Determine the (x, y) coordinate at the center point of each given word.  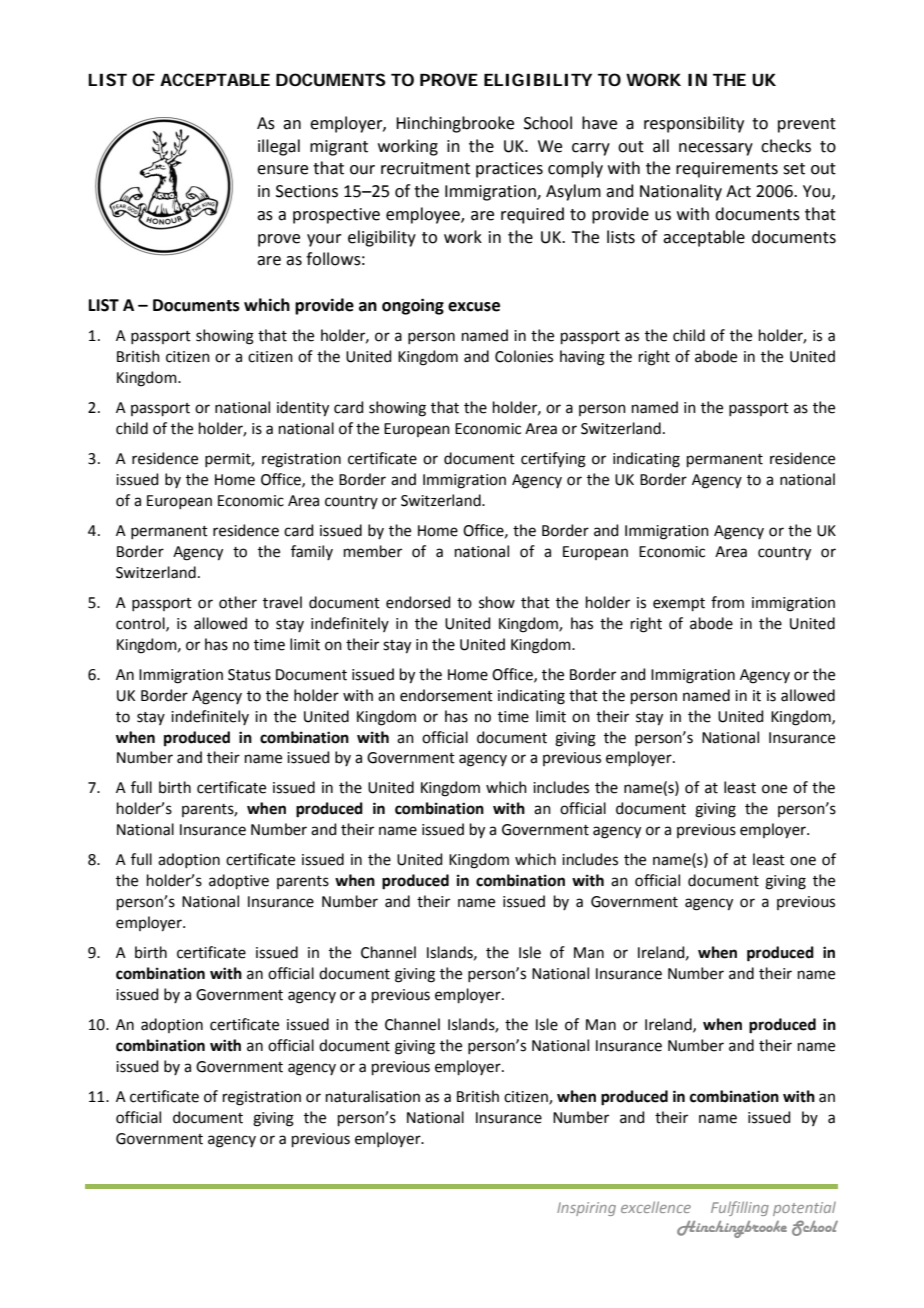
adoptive (239, 881)
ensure (282, 170)
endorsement (446, 695)
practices (509, 170)
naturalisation (373, 1096)
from (727, 602)
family (312, 552)
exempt (679, 604)
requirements (727, 170)
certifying (553, 460)
